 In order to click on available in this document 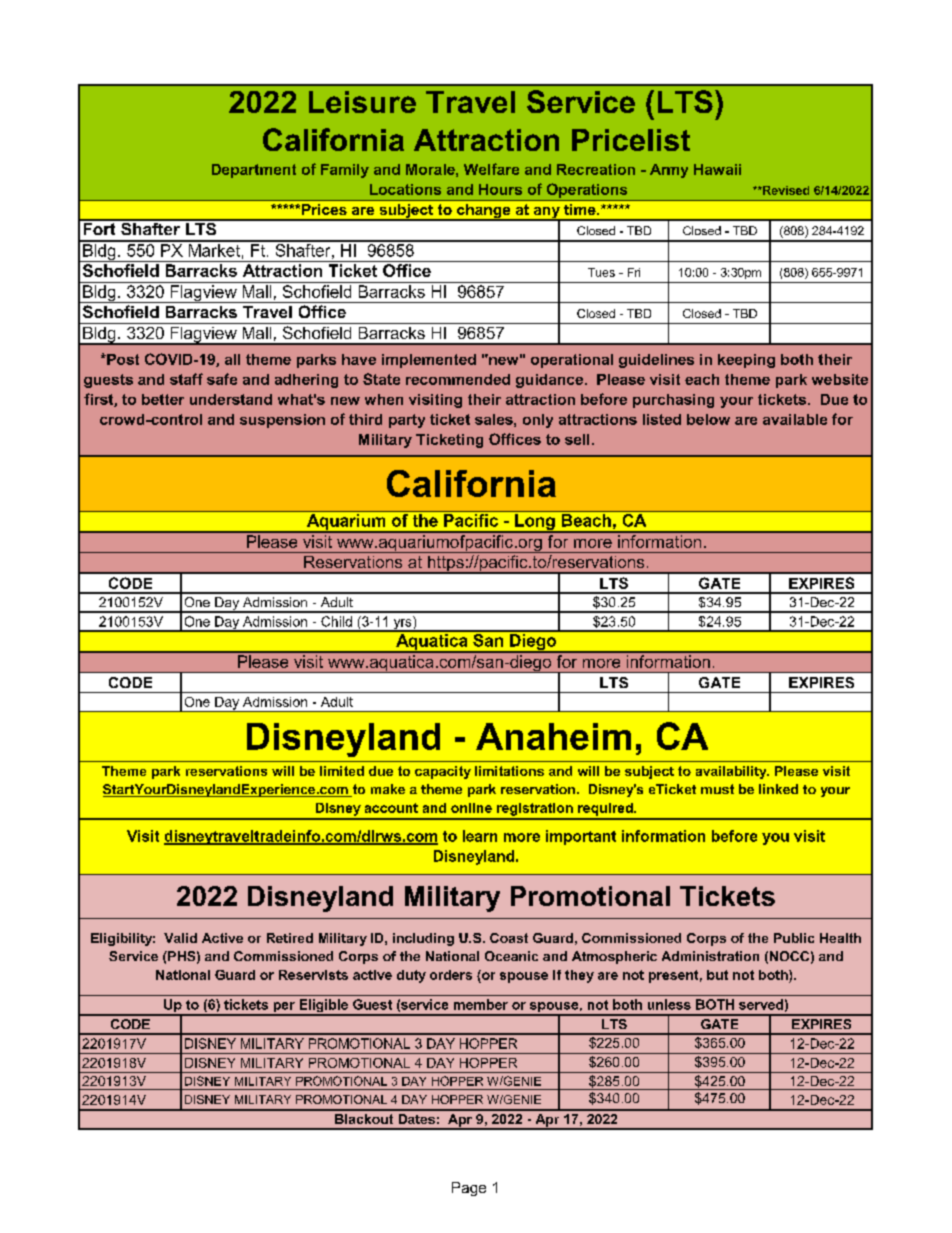, I will do `click(795, 419)`.
